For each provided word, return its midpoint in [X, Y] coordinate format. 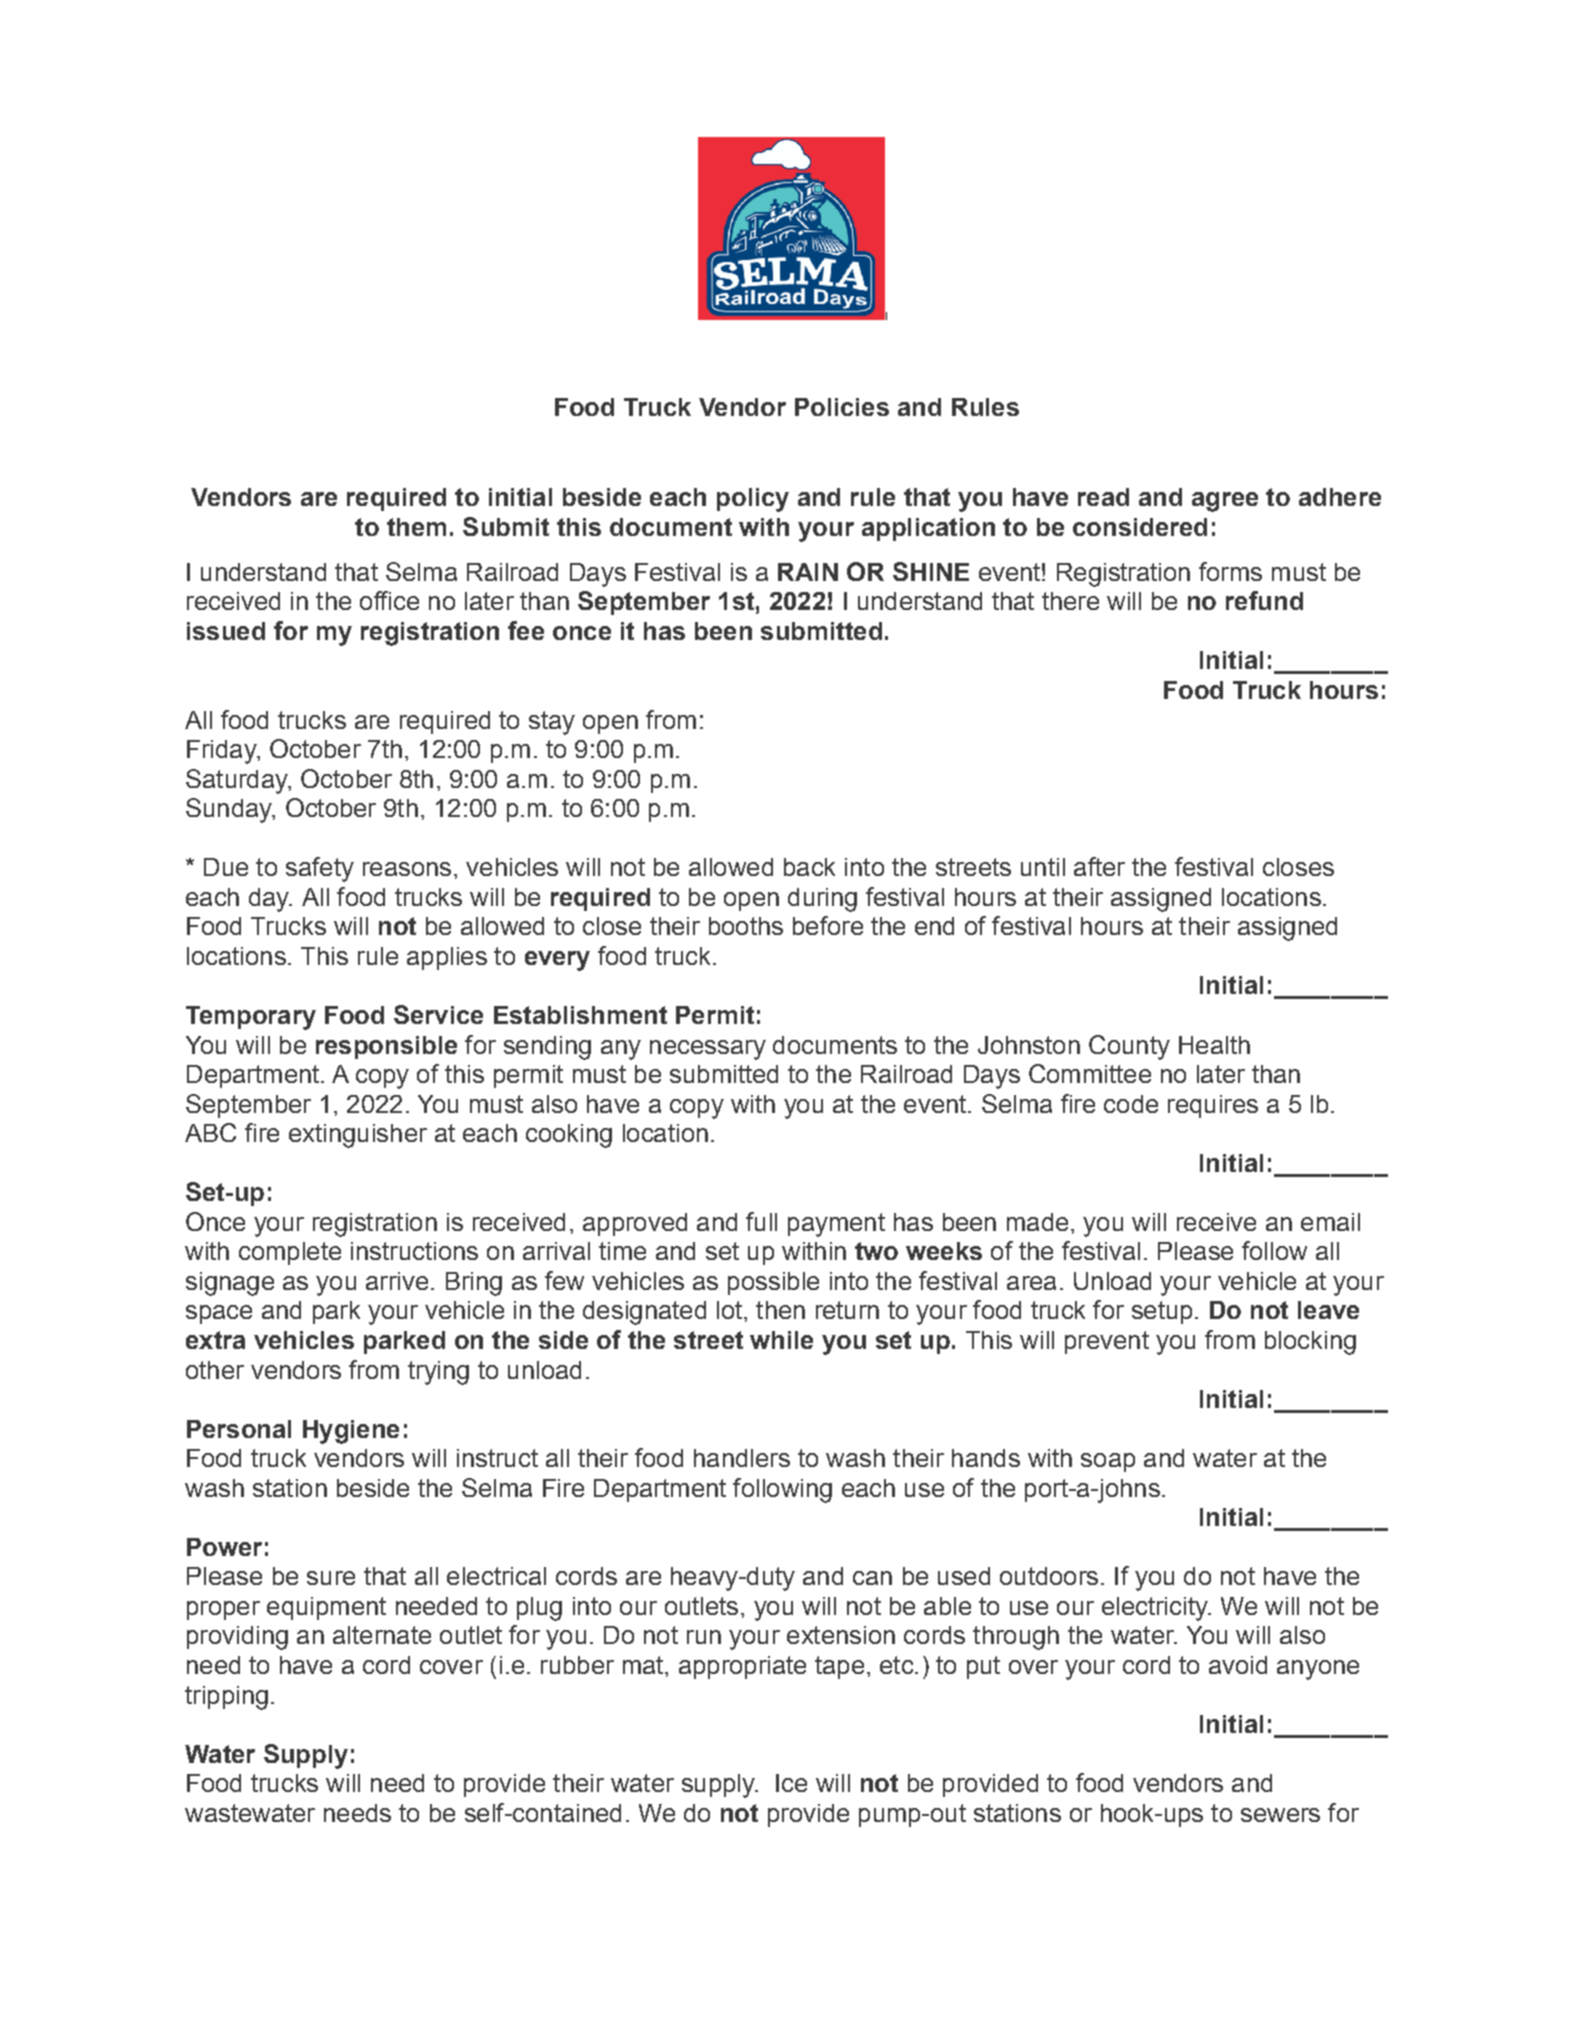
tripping [226, 1698]
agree [1225, 502]
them [416, 527]
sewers [1280, 1815]
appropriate [742, 1667]
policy [753, 500]
